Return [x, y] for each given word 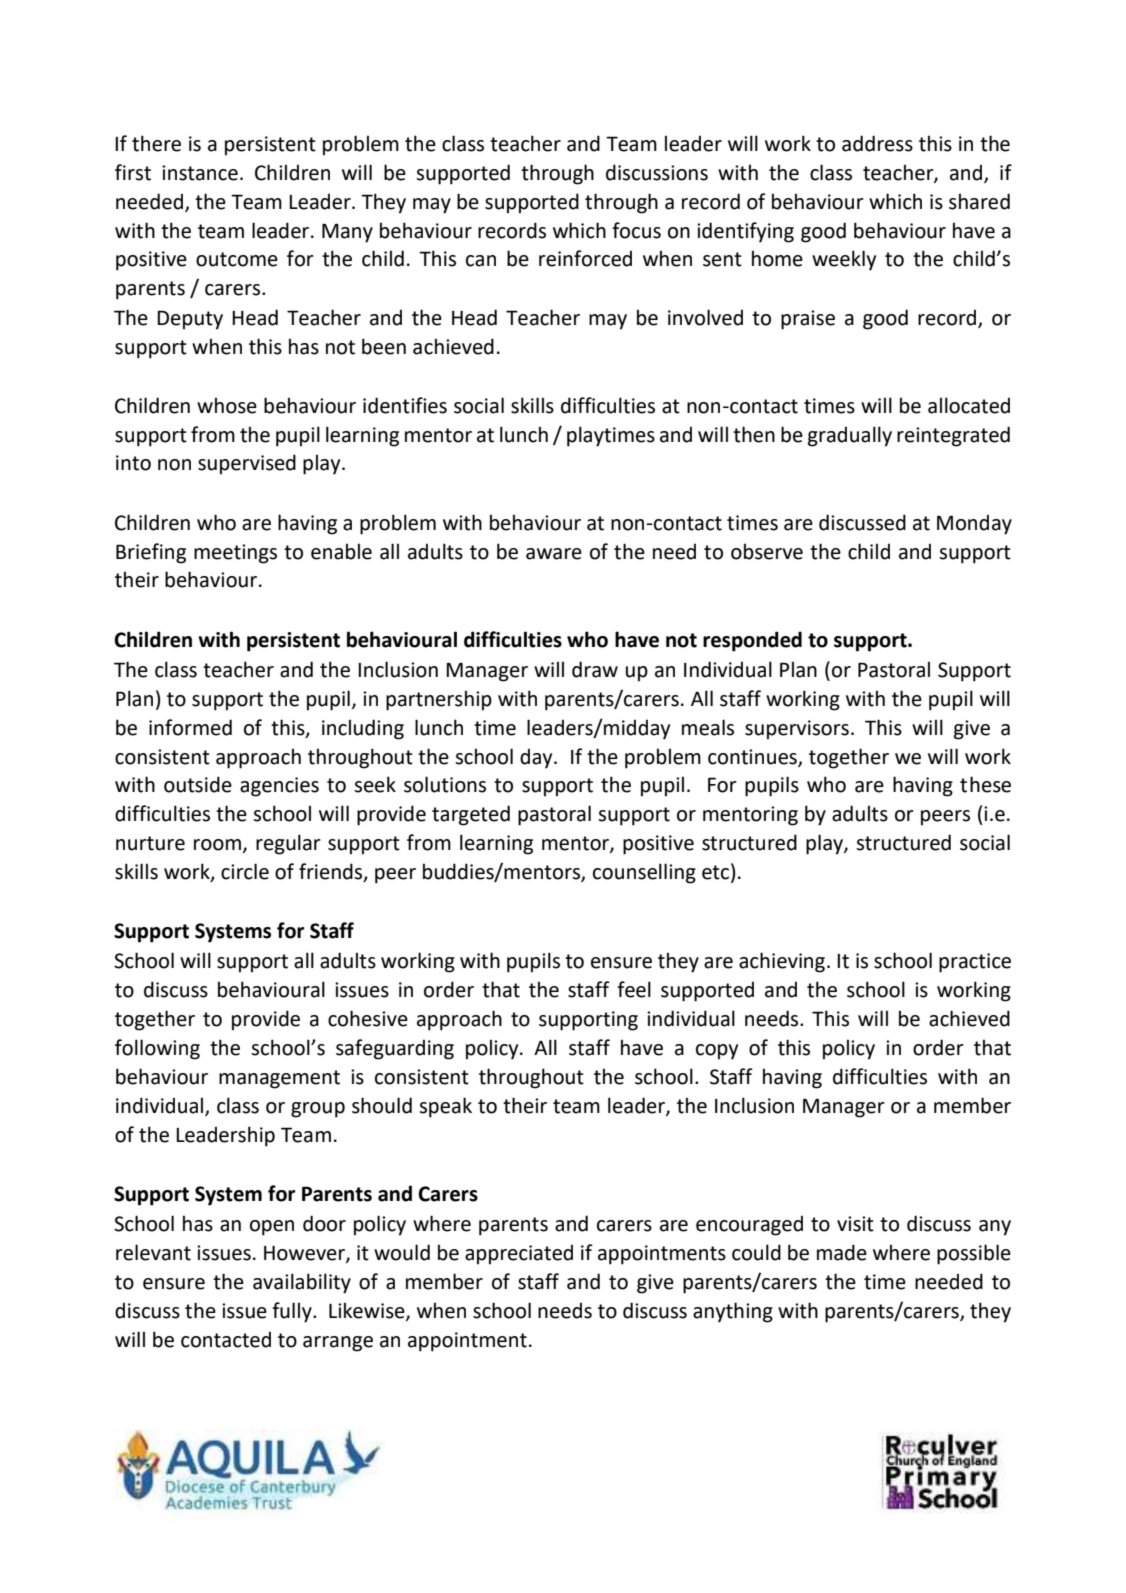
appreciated [519, 1255]
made [842, 1252]
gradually [850, 436]
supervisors [797, 730]
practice [975, 963]
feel [634, 989]
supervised [247, 464]
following [157, 1049]
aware [554, 554]
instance [200, 173]
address [877, 143]
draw [595, 669]
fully [293, 1312]
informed [190, 727]
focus [636, 230]
